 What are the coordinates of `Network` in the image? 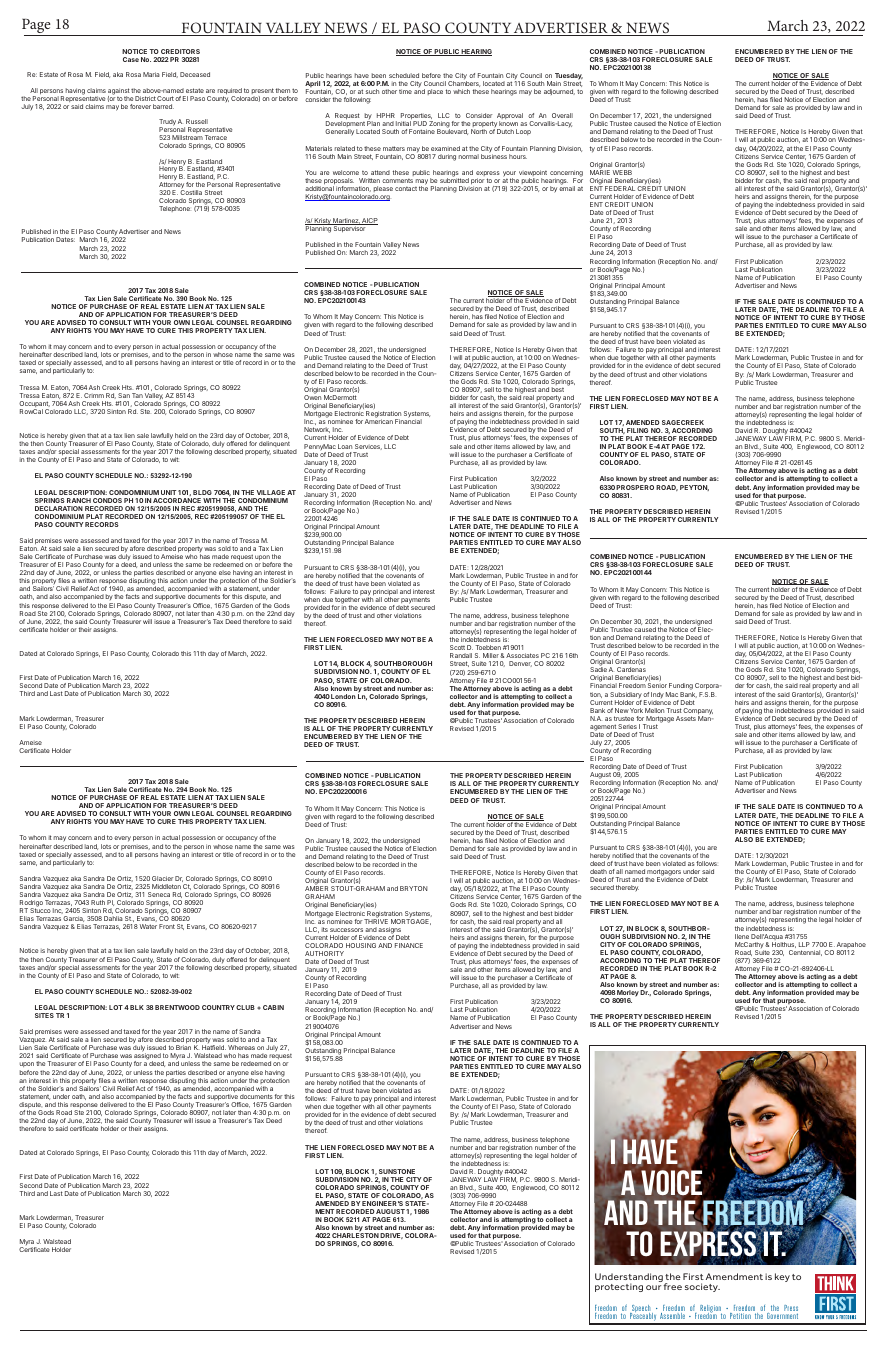 It's located at (317, 430).
